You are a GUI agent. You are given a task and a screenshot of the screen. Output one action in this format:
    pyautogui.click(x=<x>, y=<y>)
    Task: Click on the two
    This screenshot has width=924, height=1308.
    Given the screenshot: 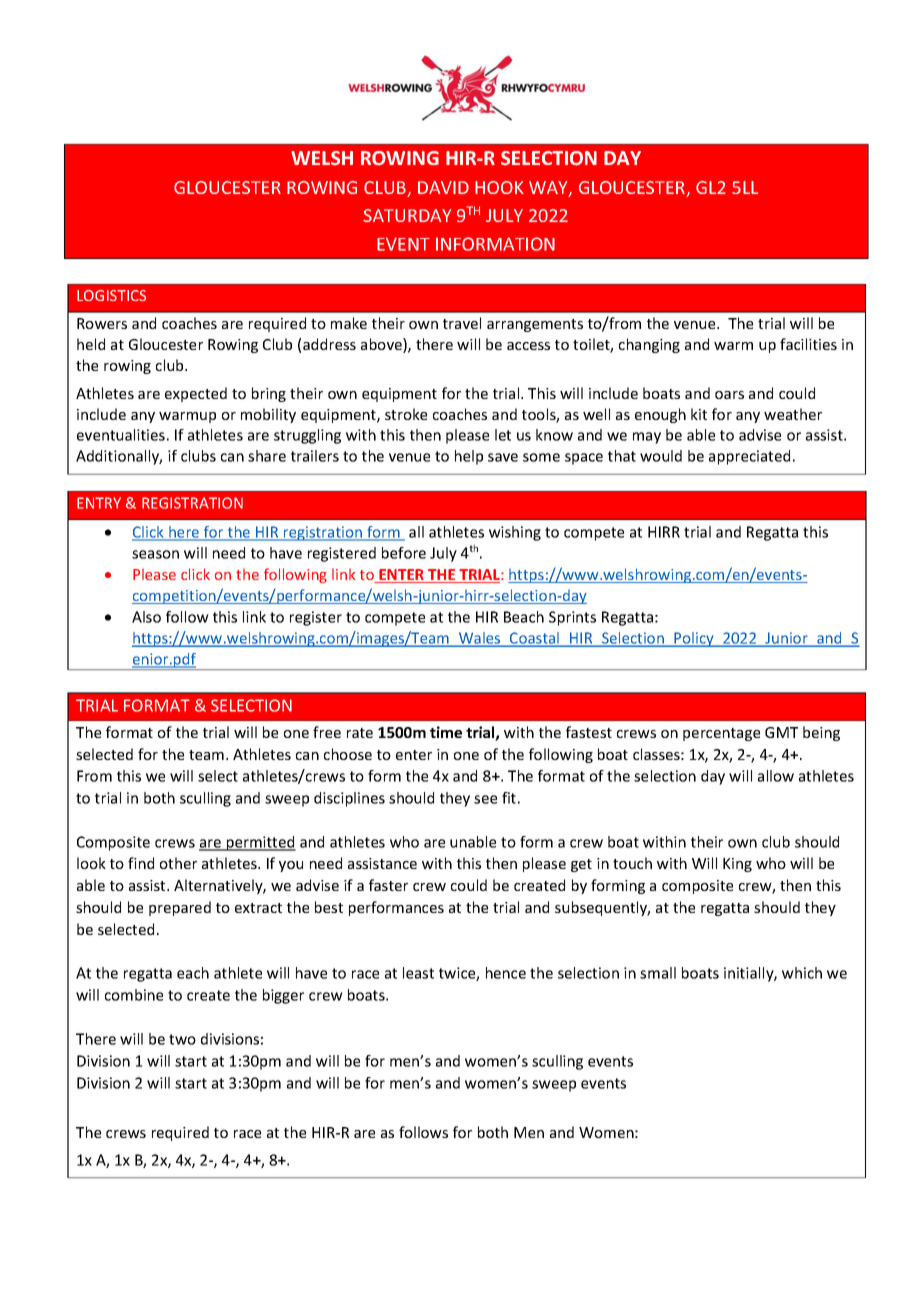 What is the action you would take?
    pyautogui.click(x=182, y=1039)
